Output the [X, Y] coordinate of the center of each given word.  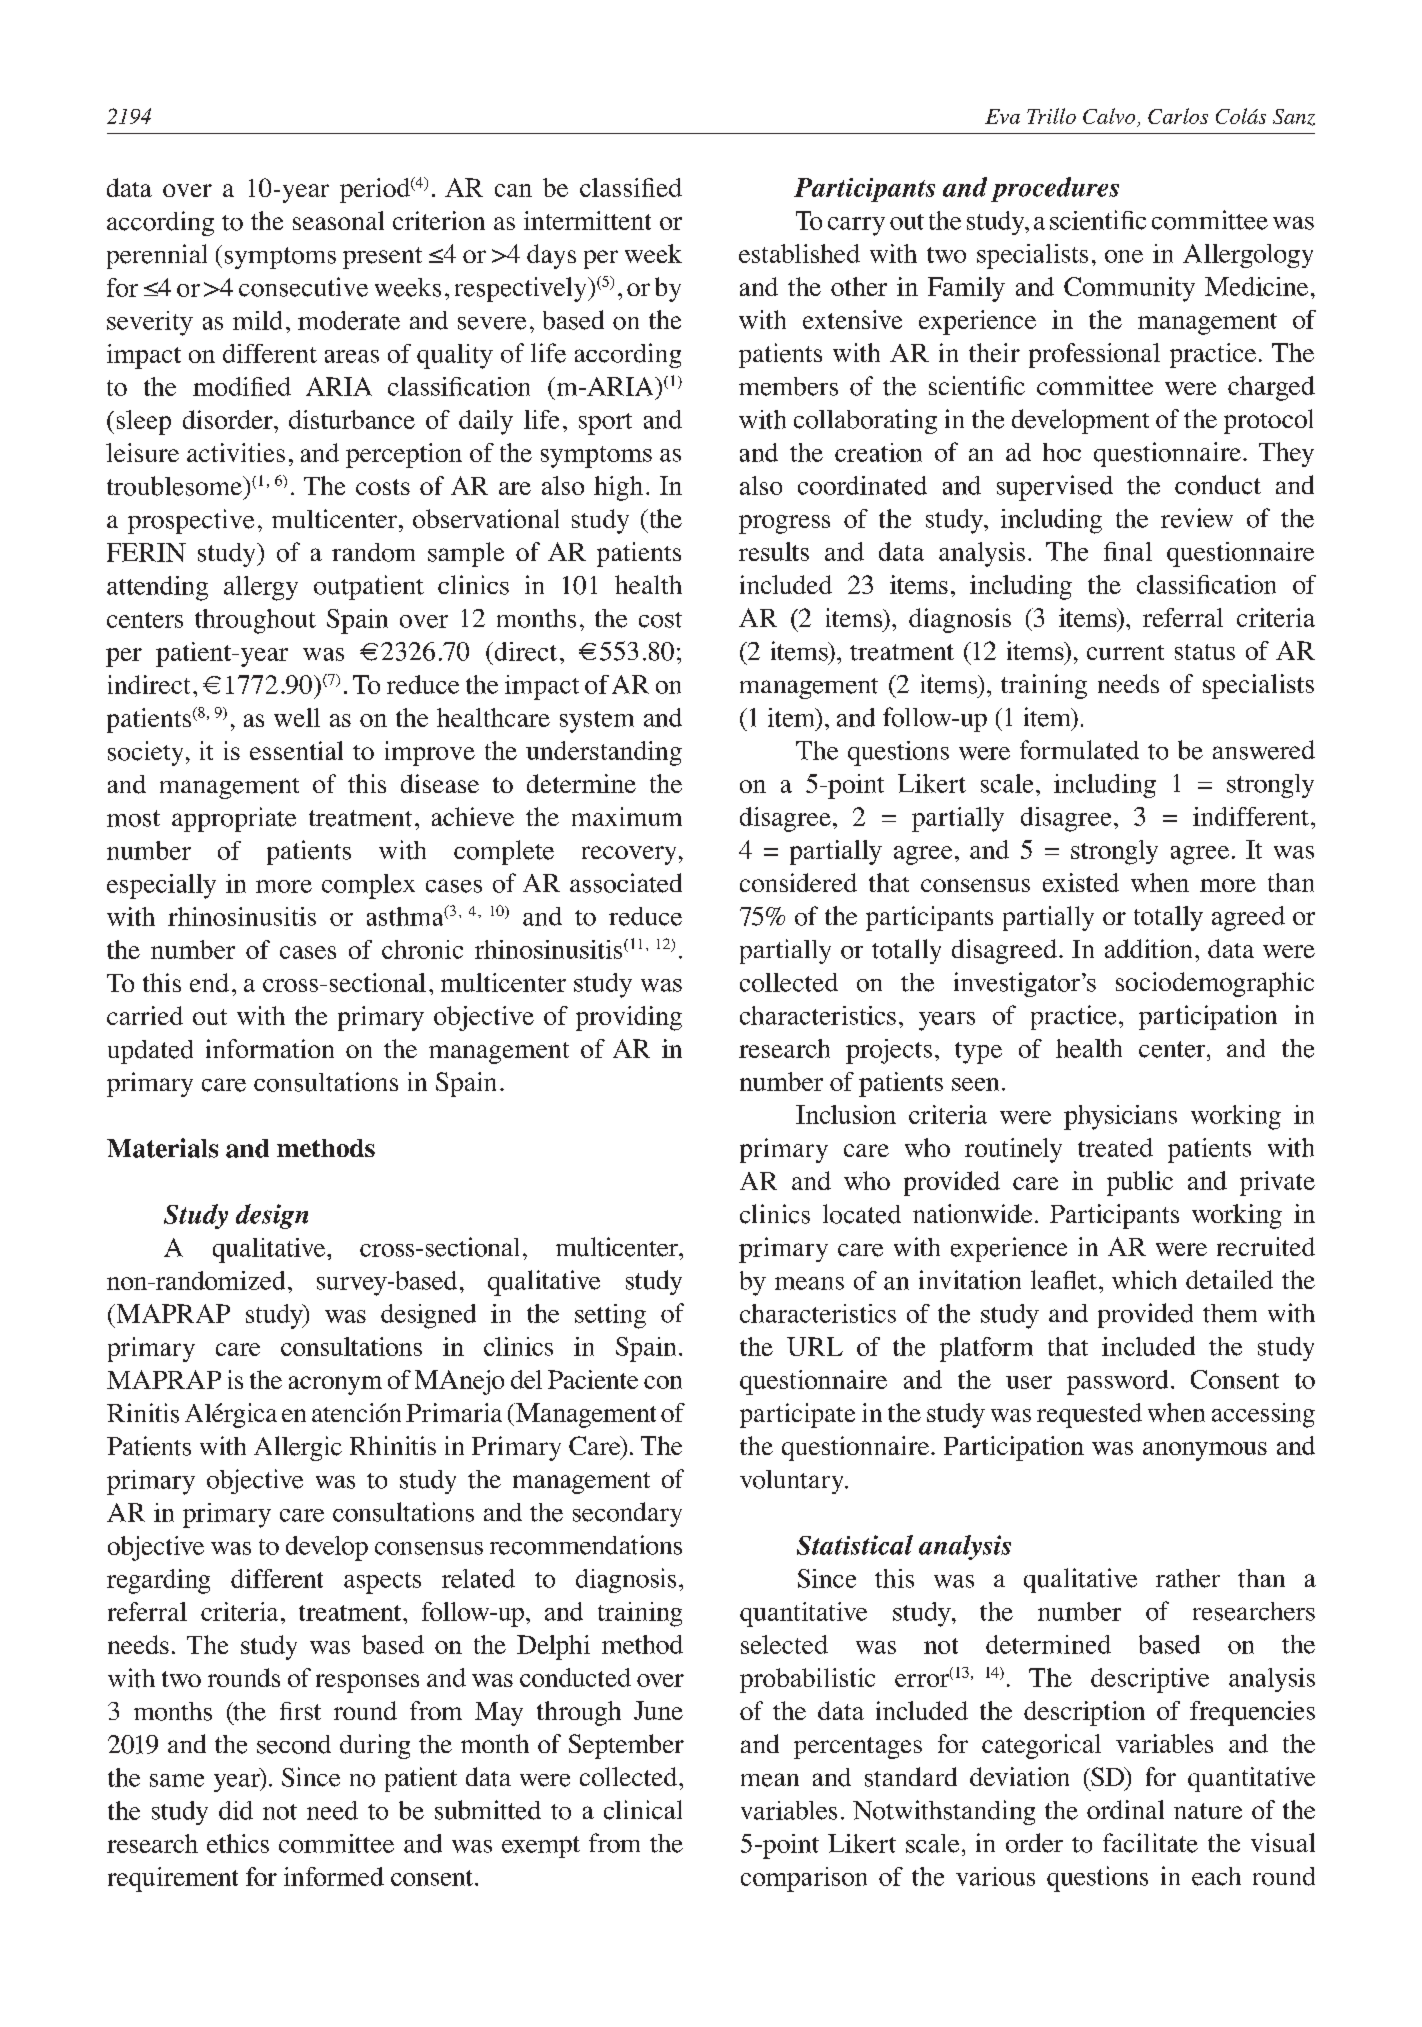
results [774, 551]
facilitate [1150, 1843]
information [270, 1048]
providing [629, 1018]
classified [631, 187]
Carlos [1178, 116]
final [1128, 551]
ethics [238, 1843]
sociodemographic [1215, 984]
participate [797, 1415]
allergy [261, 588]
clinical [643, 1810]
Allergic [298, 1448]
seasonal [338, 220]
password [1117, 1382]
